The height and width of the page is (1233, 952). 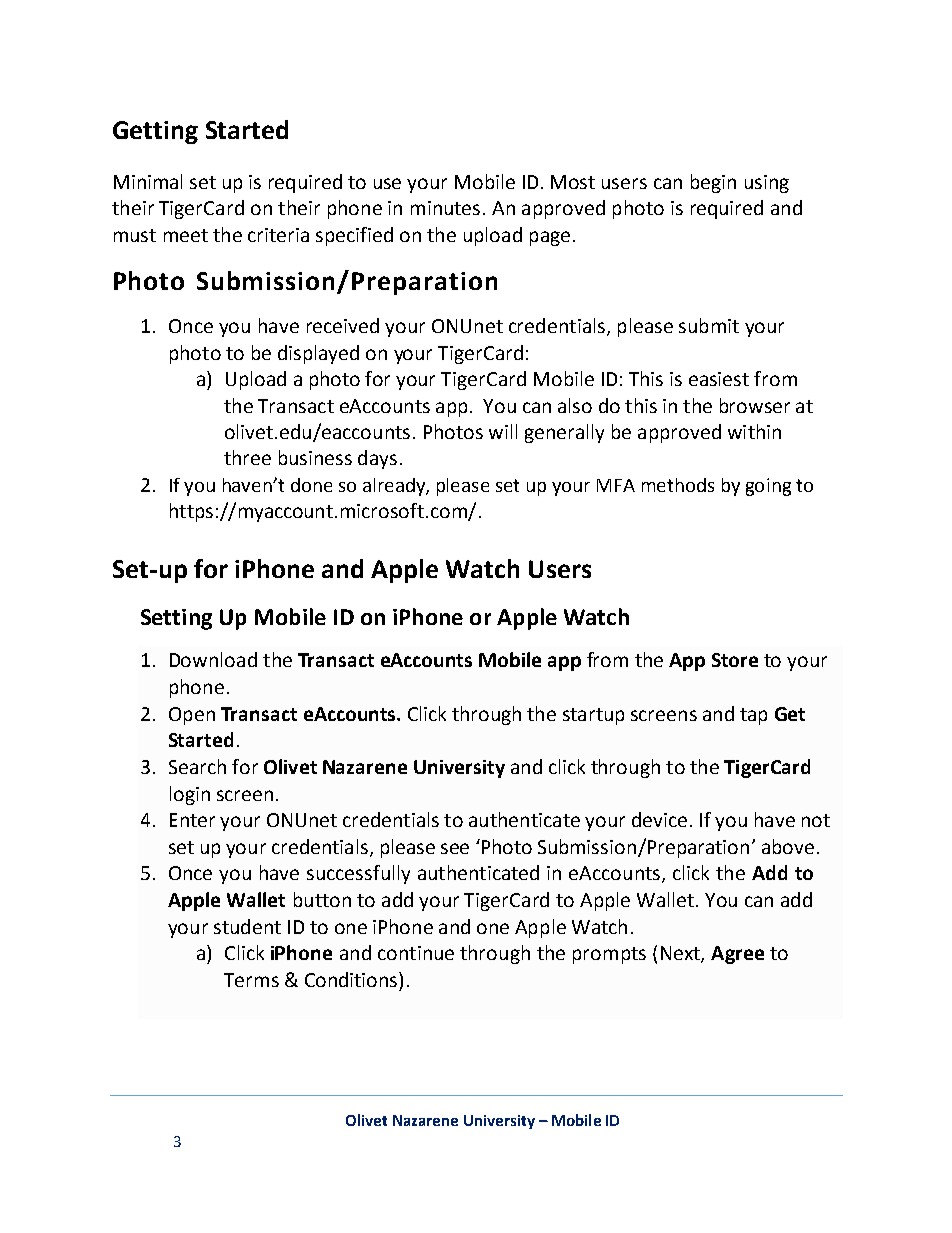 I want to click on within, so click(x=754, y=431).
